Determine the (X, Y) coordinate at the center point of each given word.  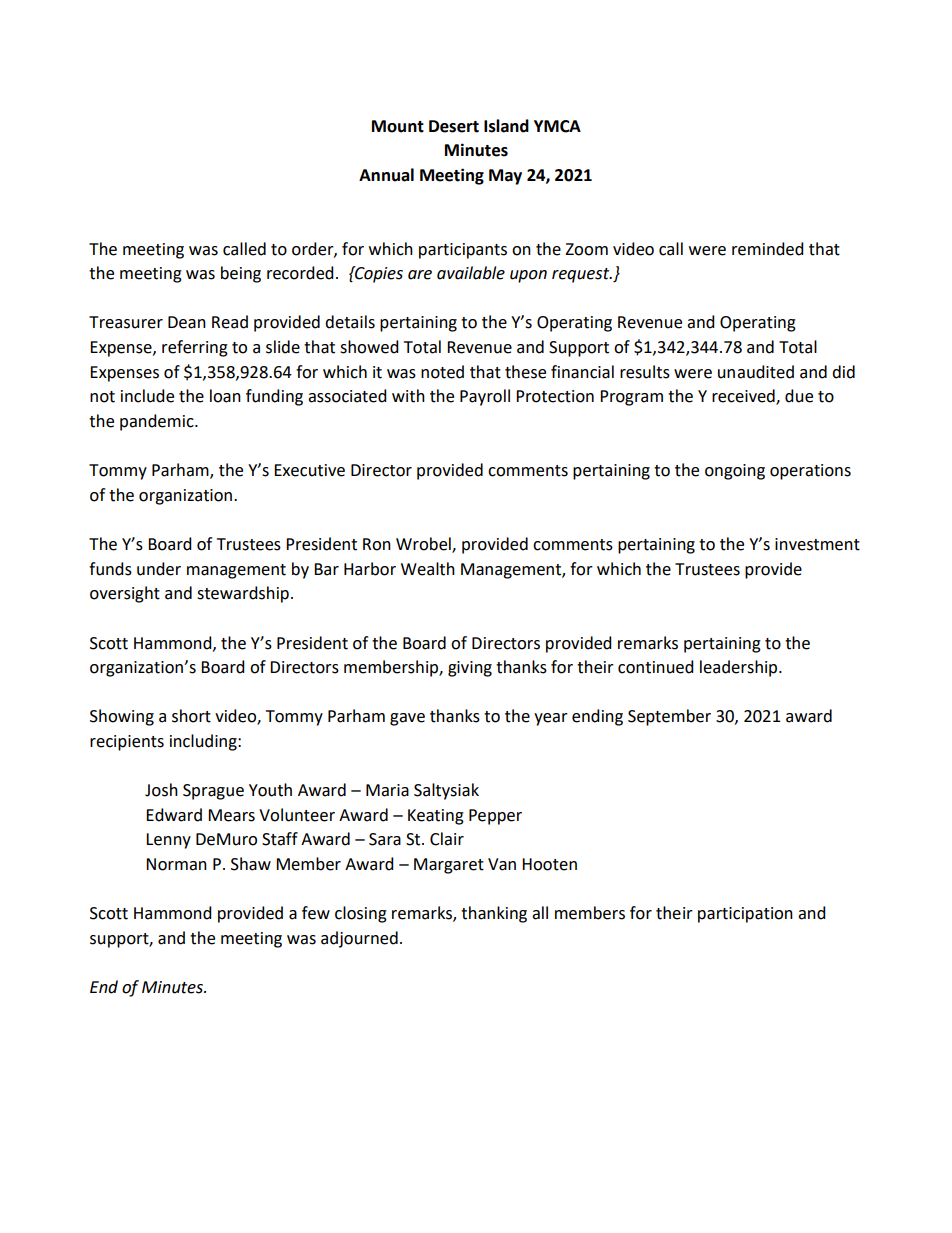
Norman (176, 864)
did (843, 372)
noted (442, 372)
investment (817, 544)
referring (195, 348)
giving (470, 669)
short (191, 716)
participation (745, 915)
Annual (386, 175)
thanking (494, 914)
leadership (740, 668)
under (159, 569)
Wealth (428, 569)
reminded (768, 249)
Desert (454, 126)
